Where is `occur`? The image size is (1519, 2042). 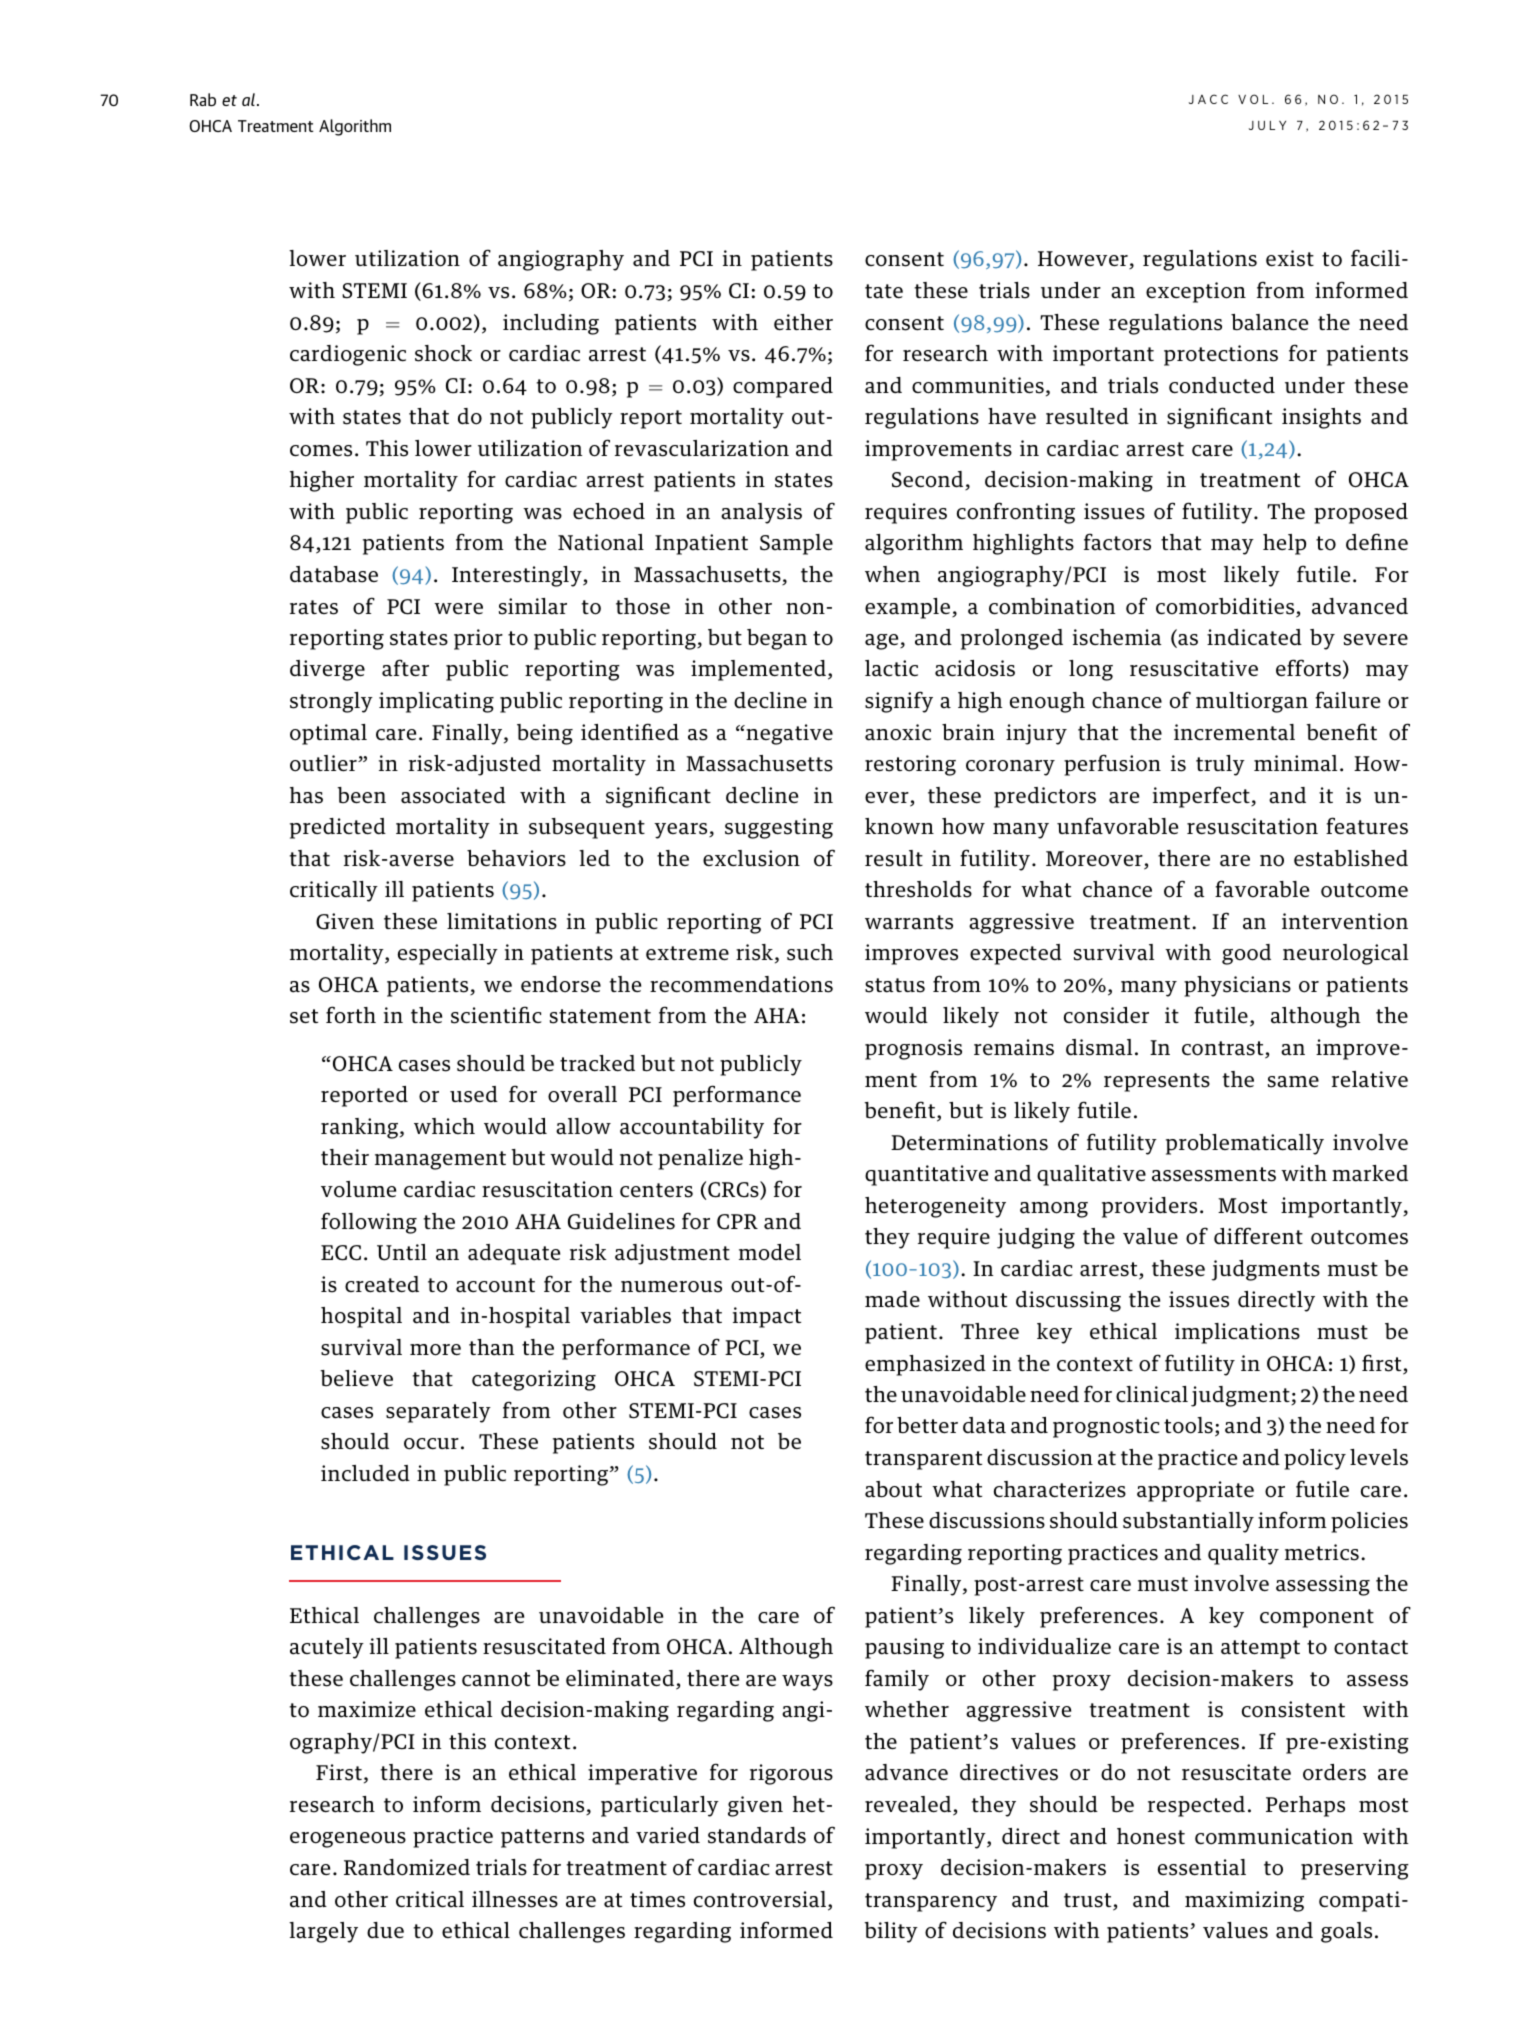 occur is located at coordinates (431, 1444).
